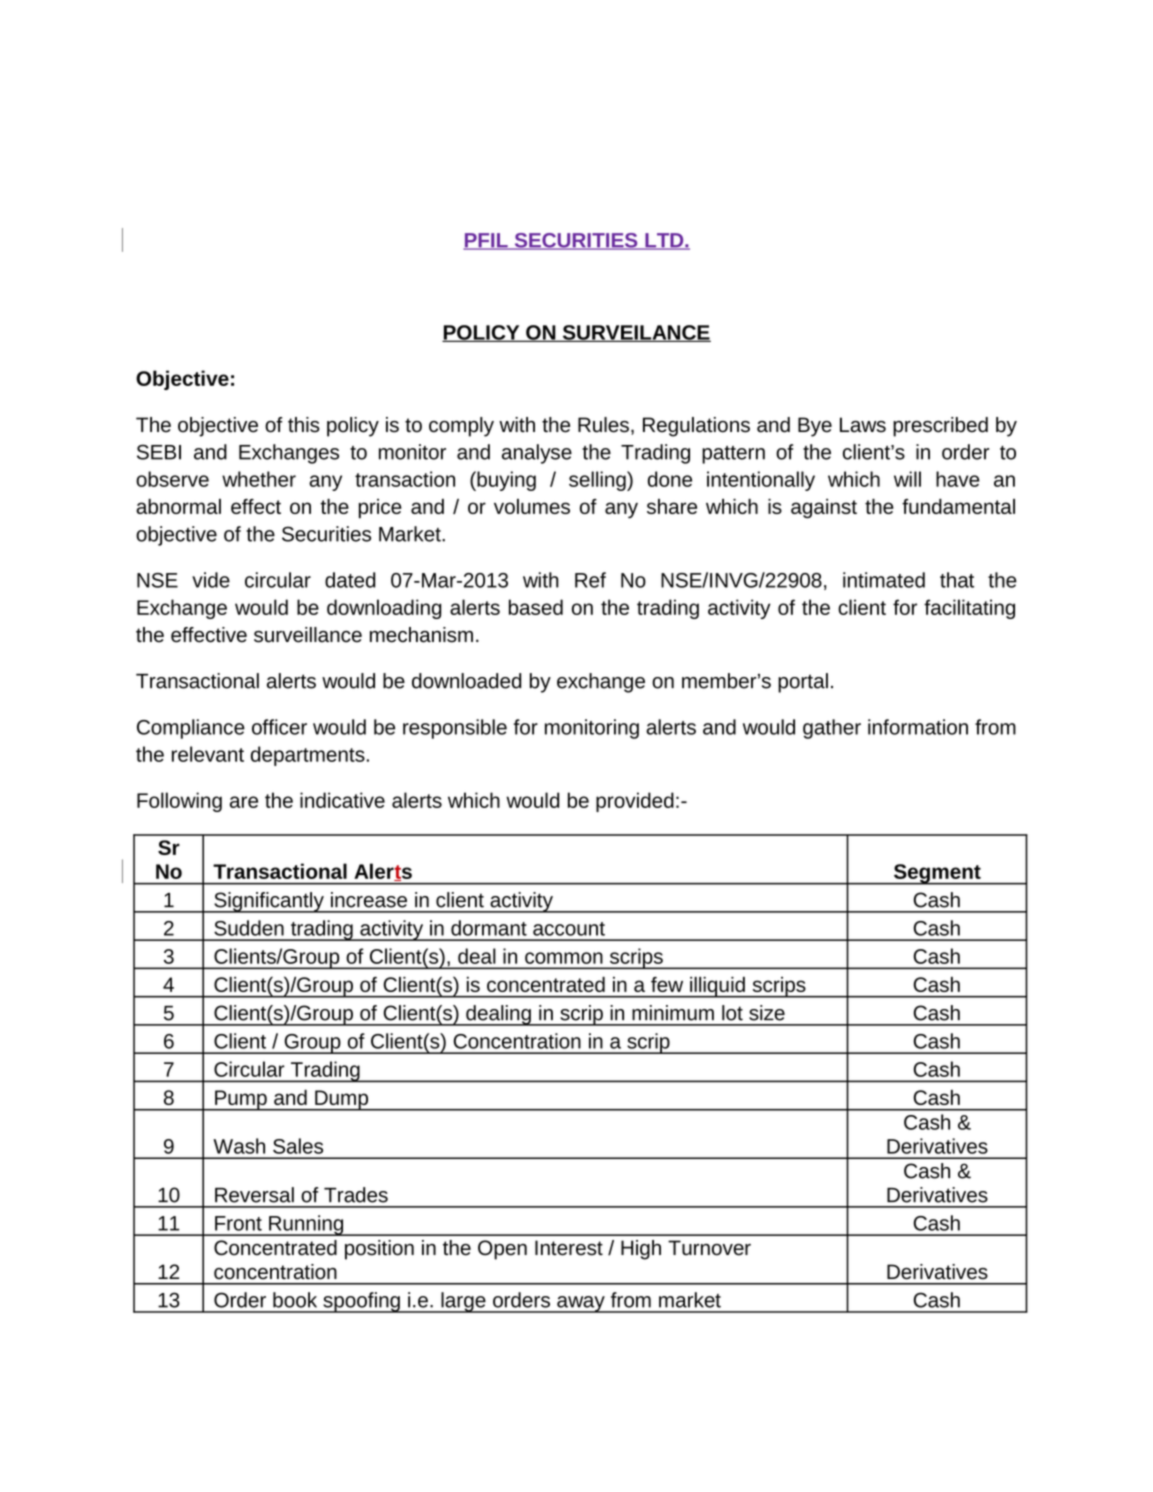 This screenshot has height=1492, width=1153. I want to click on SURVEILANCE, so click(635, 333).
